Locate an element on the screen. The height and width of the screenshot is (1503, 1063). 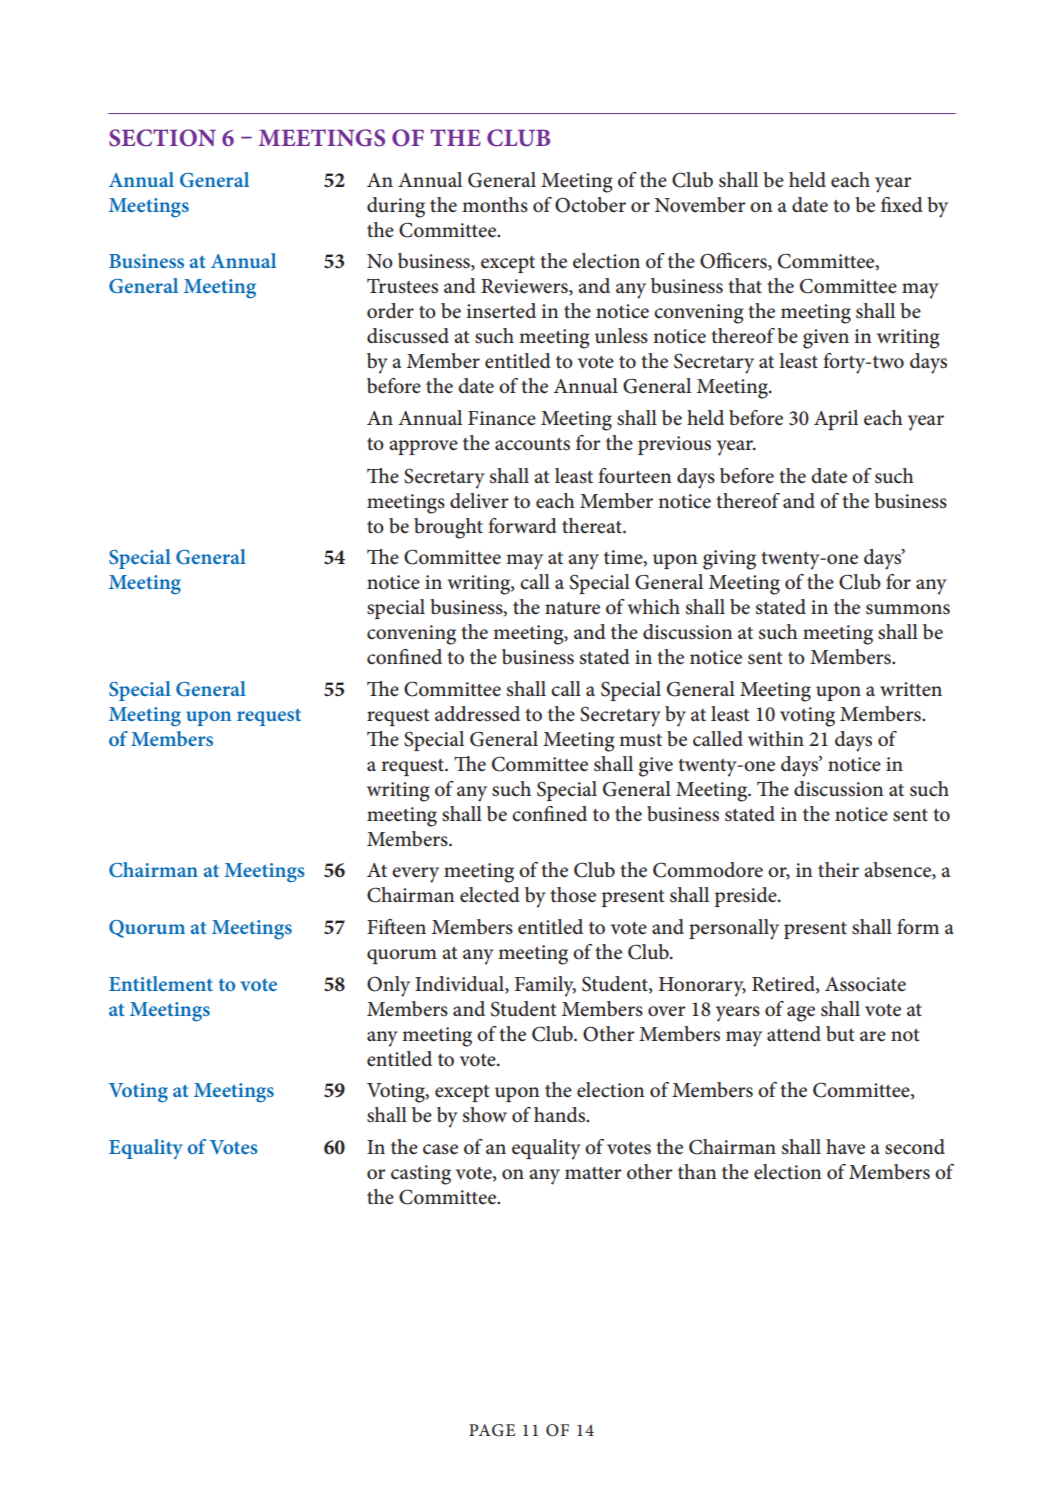
written is located at coordinates (911, 689).
